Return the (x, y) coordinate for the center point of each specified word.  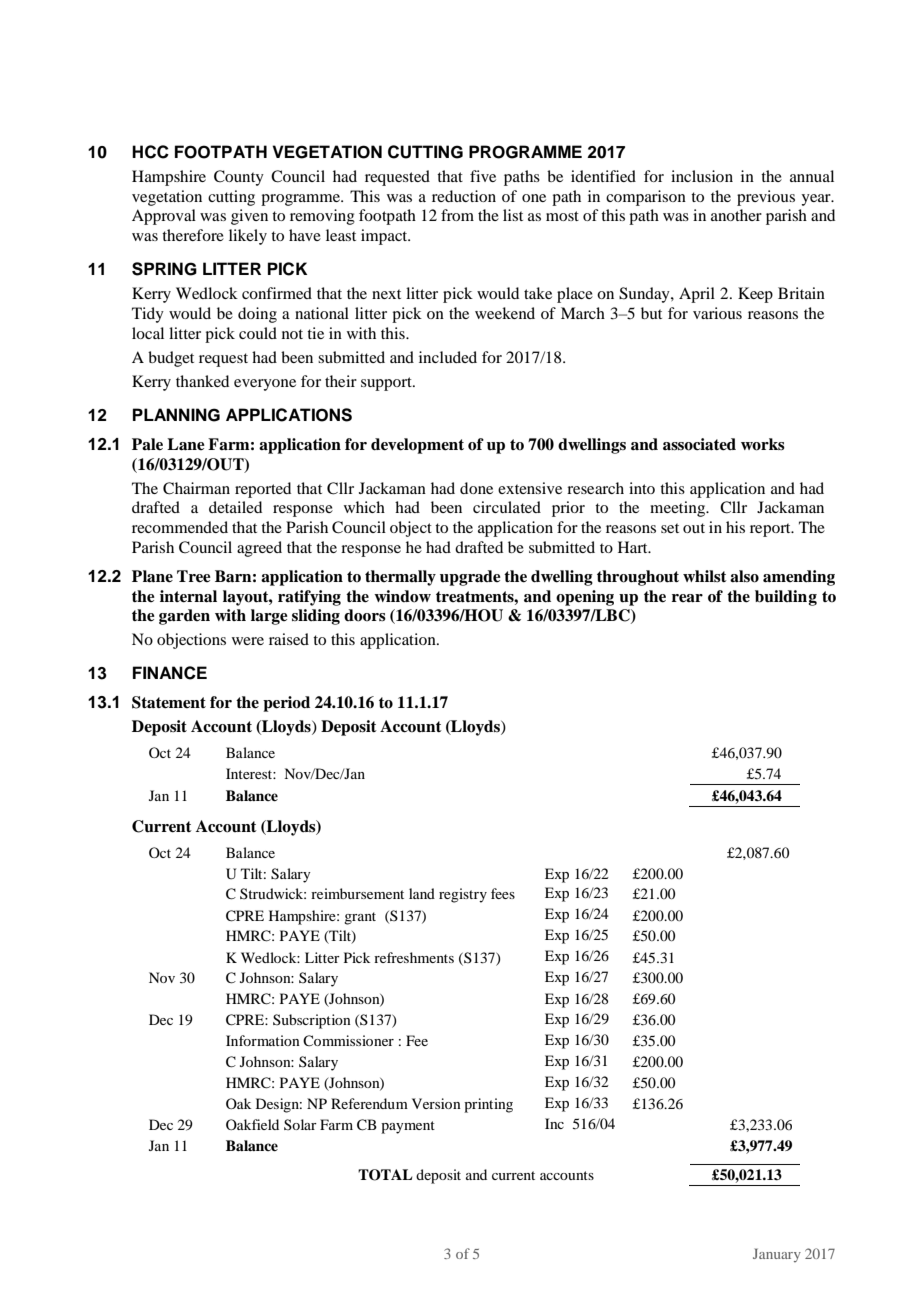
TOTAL (385, 1175)
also (744, 576)
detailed (235, 507)
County (239, 178)
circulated (507, 507)
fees (503, 893)
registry (463, 895)
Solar (300, 1124)
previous (766, 198)
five (483, 176)
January (777, 1255)
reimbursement (357, 893)
